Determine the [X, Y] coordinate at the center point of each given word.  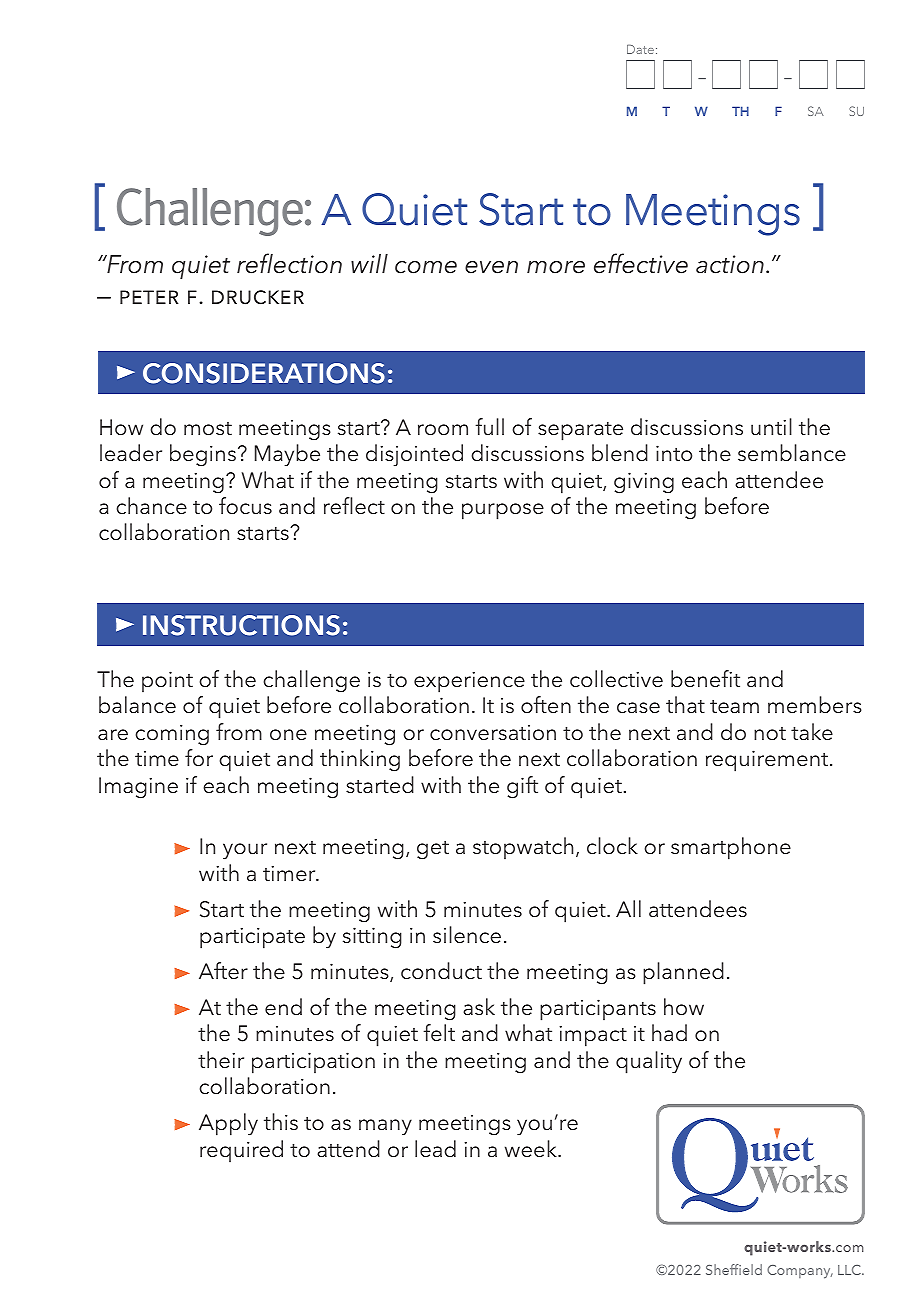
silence [467, 935]
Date [640, 49]
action [730, 264]
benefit [705, 679]
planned [683, 973]
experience [469, 682]
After [223, 971]
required [241, 1151]
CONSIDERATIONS [264, 373]
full [489, 427]
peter [149, 297]
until [771, 427]
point [167, 681]
